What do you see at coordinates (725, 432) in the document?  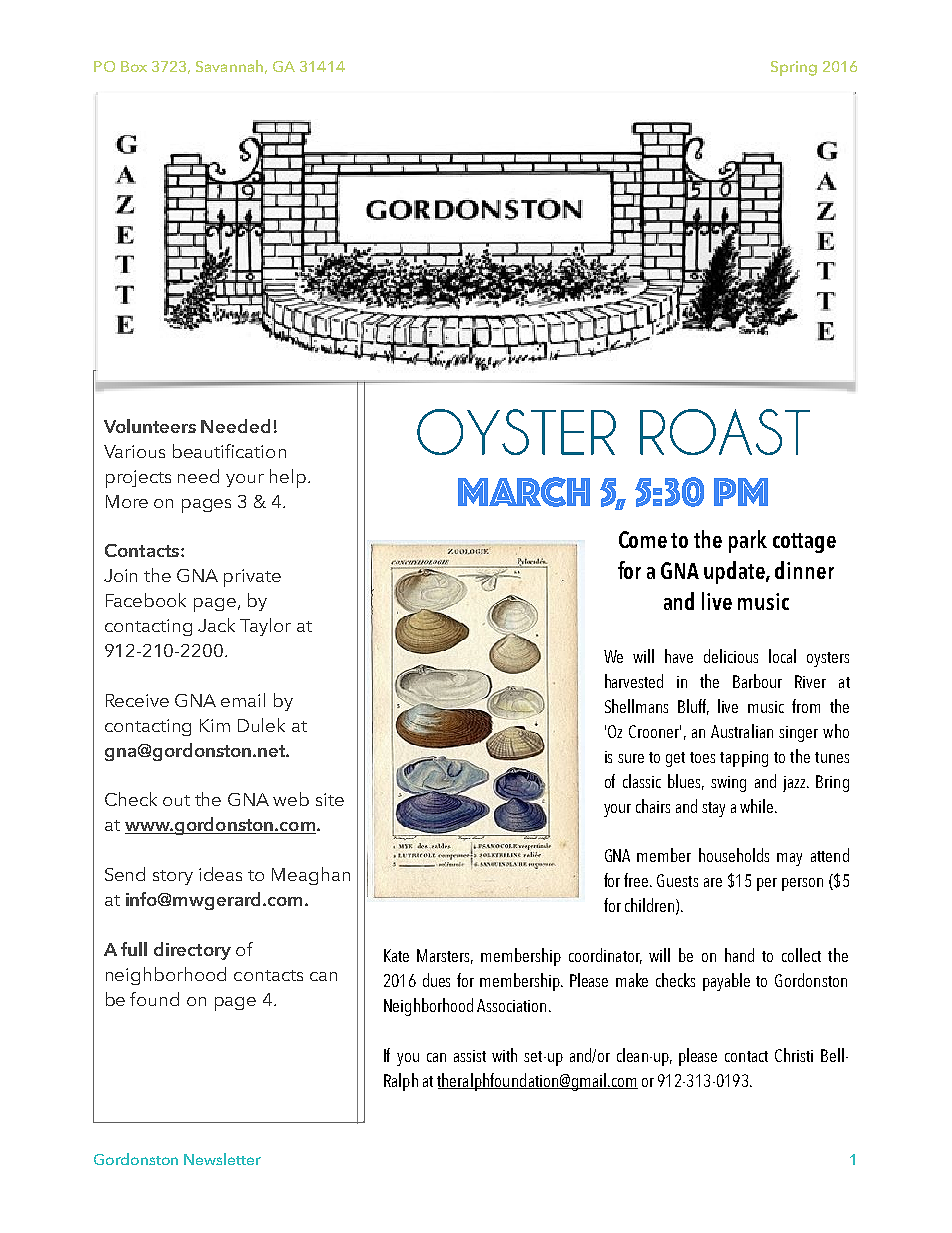 I see `ROAST` at bounding box center [725, 432].
